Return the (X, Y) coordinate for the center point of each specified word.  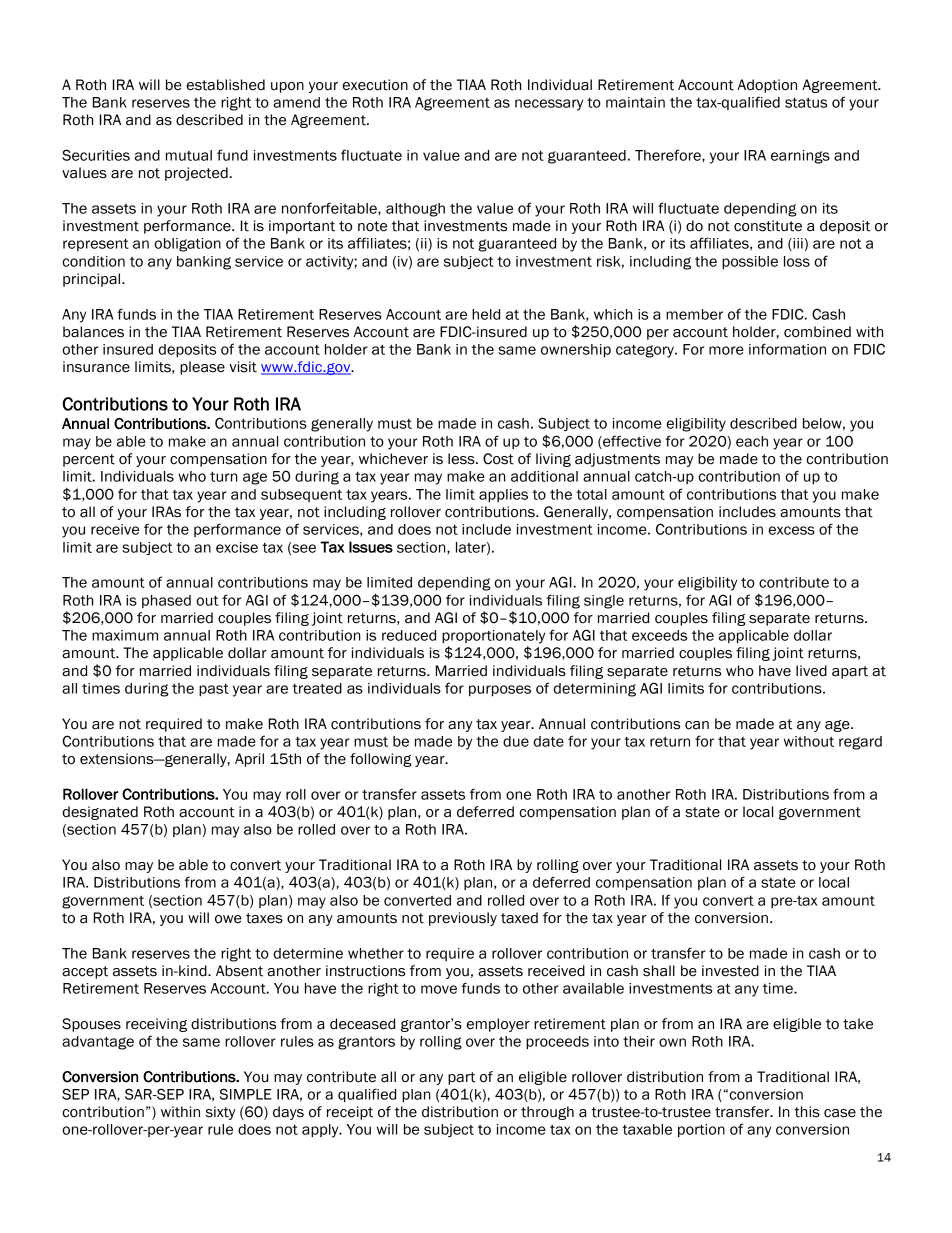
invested (730, 971)
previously (463, 919)
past (214, 690)
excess (791, 530)
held (486, 314)
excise (237, 547)
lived (811, 671)
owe (228, 919)
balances (93, 332)
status (806, 102)
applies (503, 495)
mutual (189, 155)
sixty (221, 1113)
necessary (549, 105)
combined (817, 332)
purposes (500, 690)
